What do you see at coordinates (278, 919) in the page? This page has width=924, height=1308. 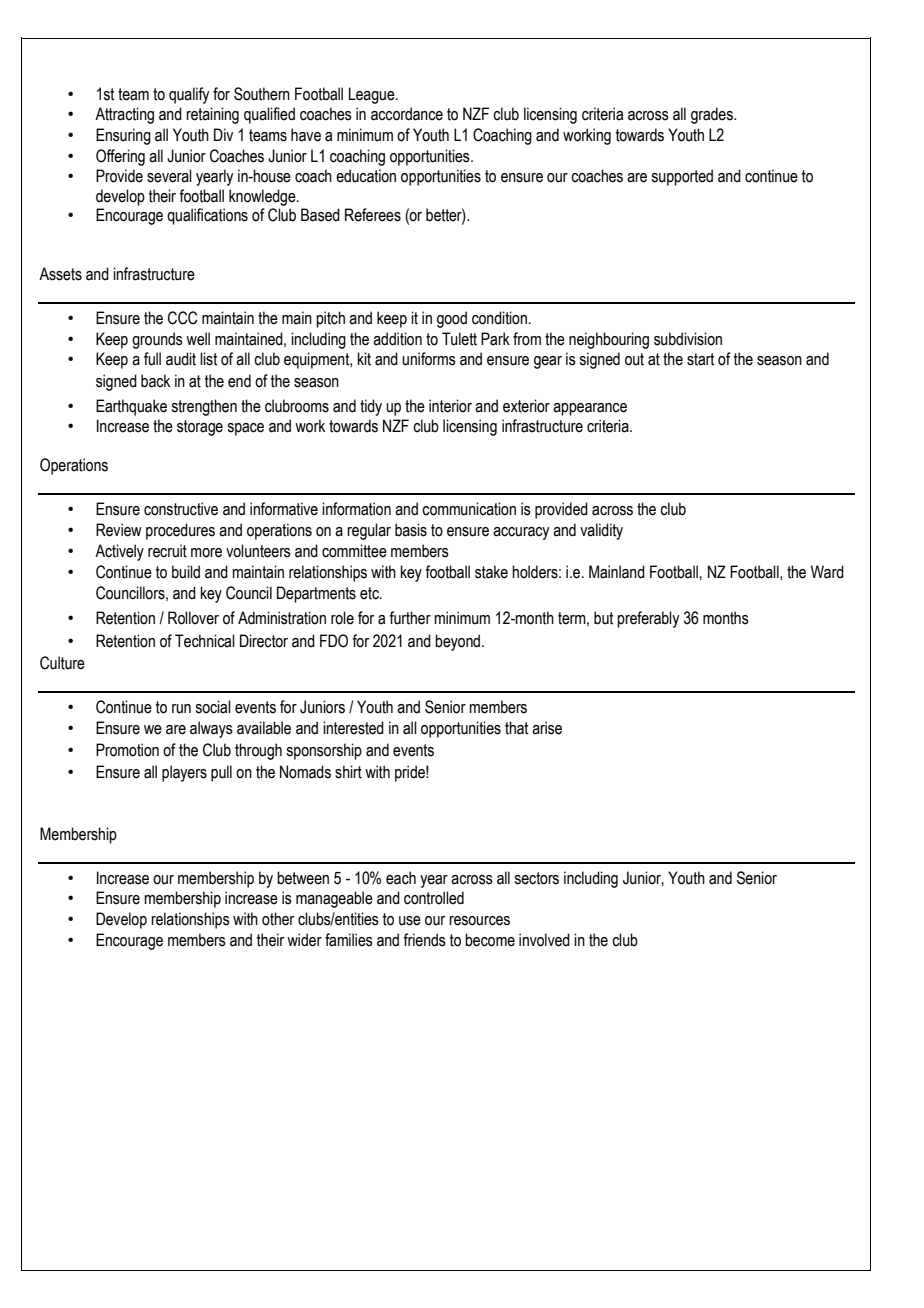 I see `other` at bounding box center [278, 919].
